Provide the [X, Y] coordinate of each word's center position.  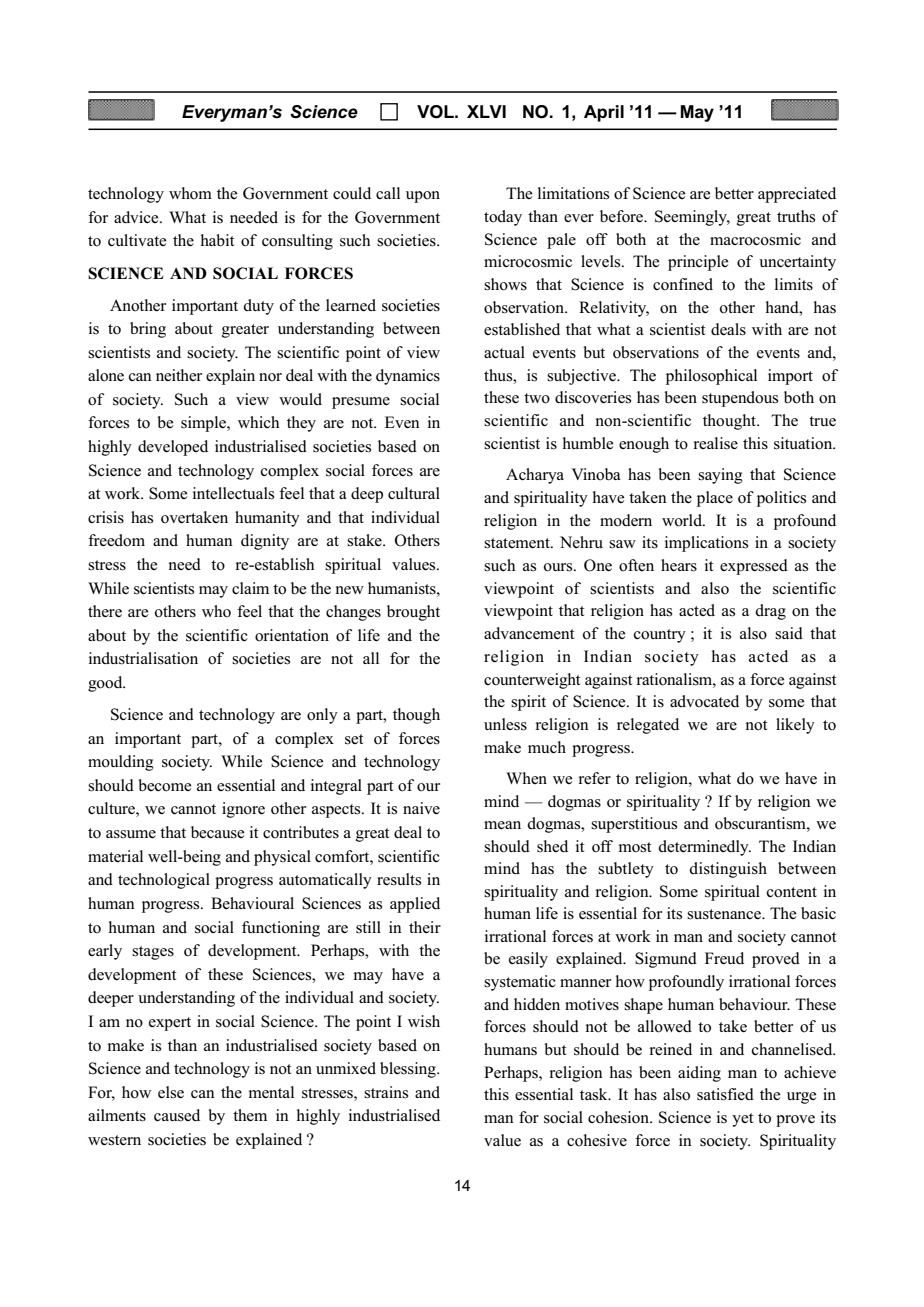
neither [179, 375]
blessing [409, 1070]
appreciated [797, 195]
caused [177, 1115]
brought [413, 613]
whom [190, 193]
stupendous [740, 399]
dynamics [408, 377]
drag [770, 612]
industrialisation [143, 658]
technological [164, 881]
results [399, 879]
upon [423, 197]
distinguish [728, 870]
